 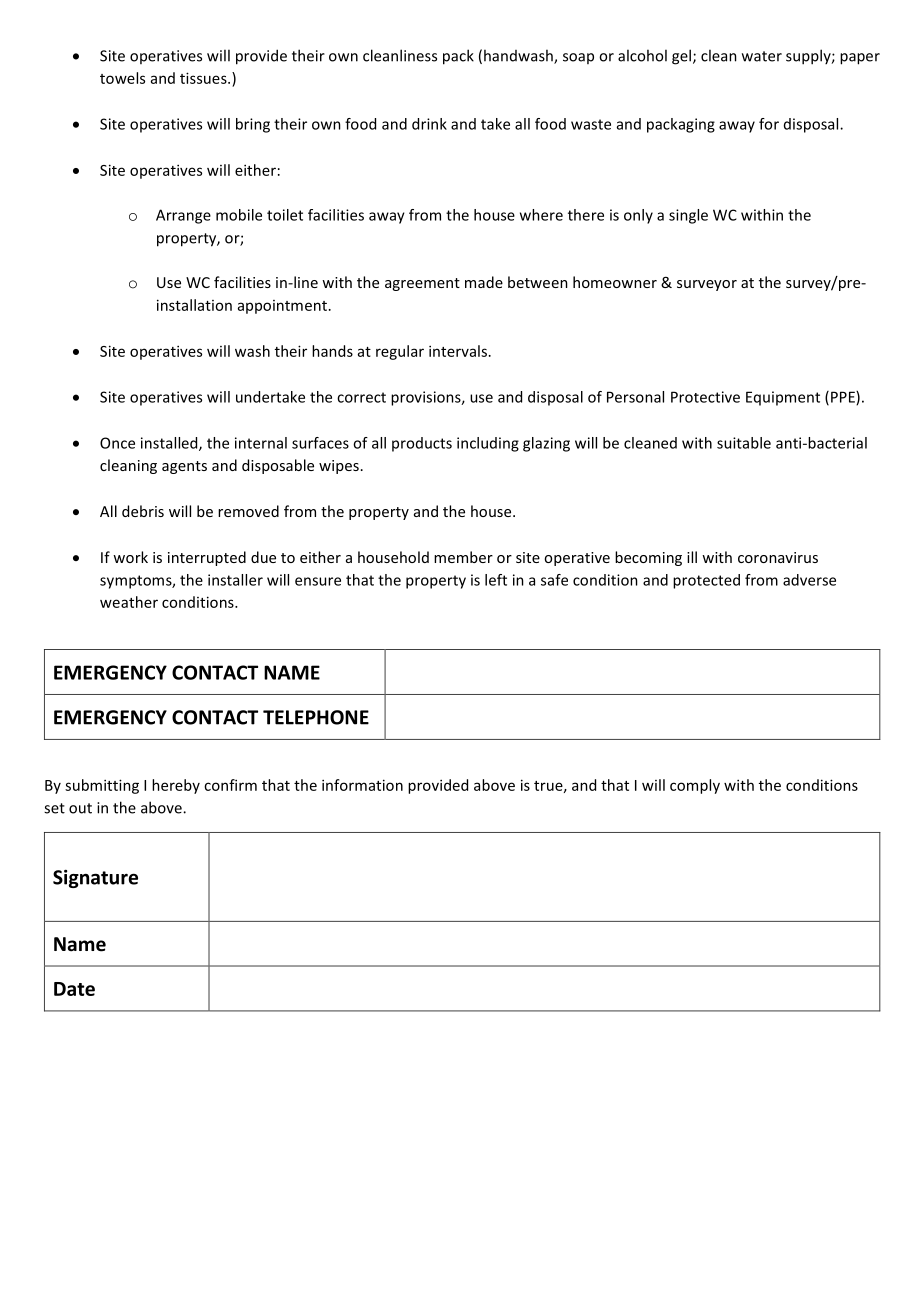 What do you see at coordinates (778, 557) in the screenshot?
I see `coronavirus` at bounding box center [778, 557].
